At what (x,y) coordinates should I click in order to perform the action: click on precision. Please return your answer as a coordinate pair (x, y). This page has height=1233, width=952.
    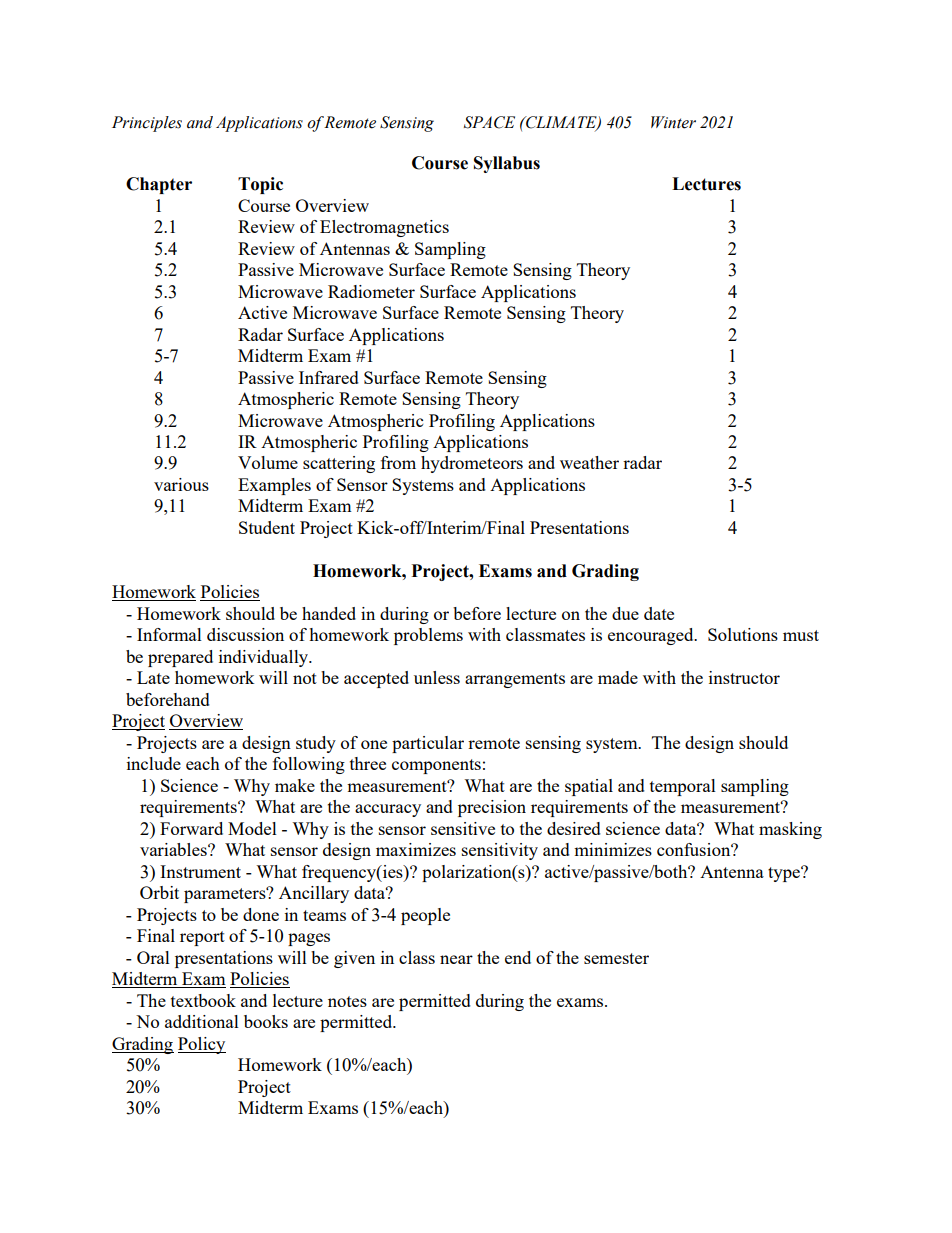
    Looking at the image, I should click on (492, 808).
